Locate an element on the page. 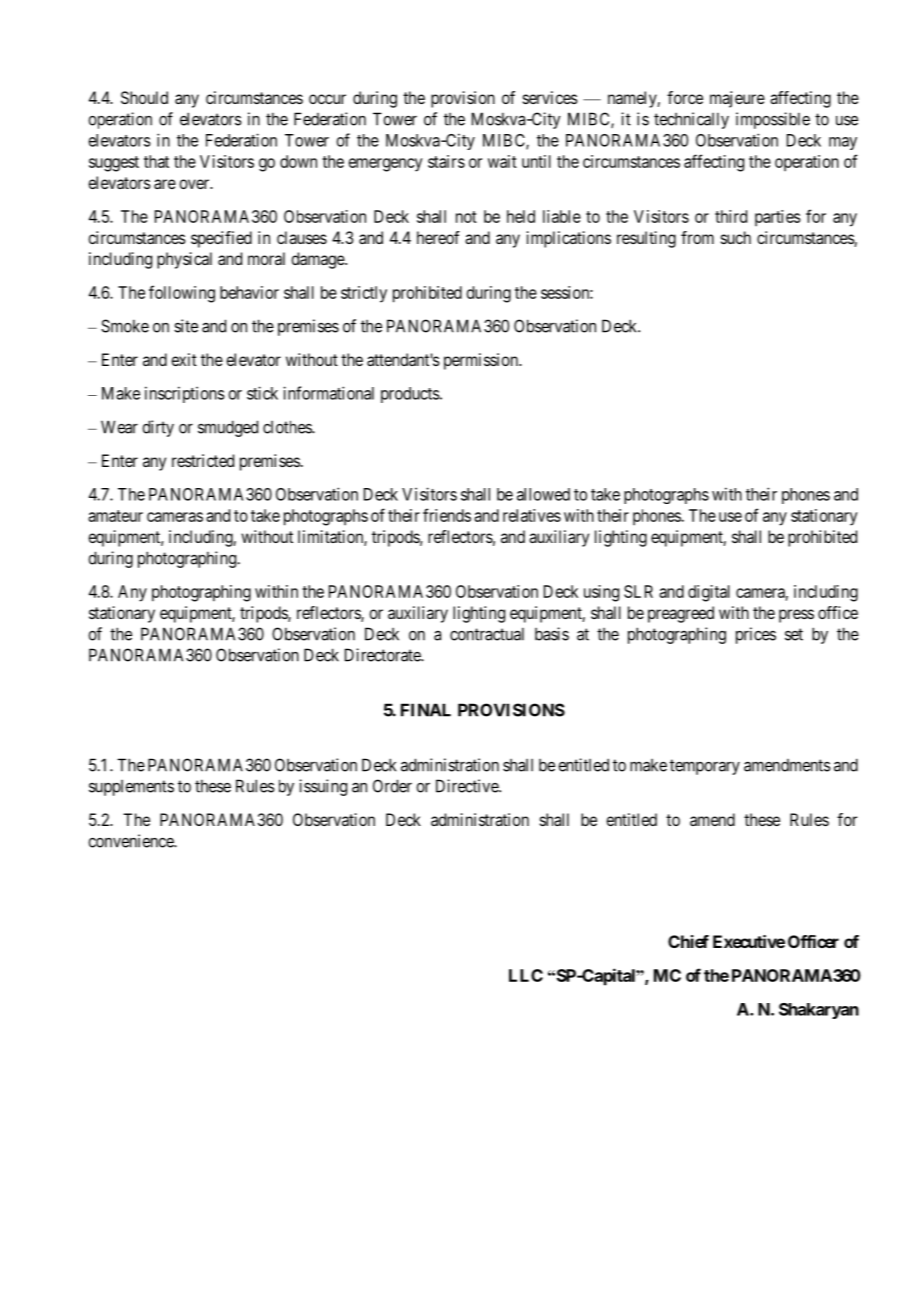 The width and height of the document is (924, 1308). Should is located at coordinates (144, 97).
